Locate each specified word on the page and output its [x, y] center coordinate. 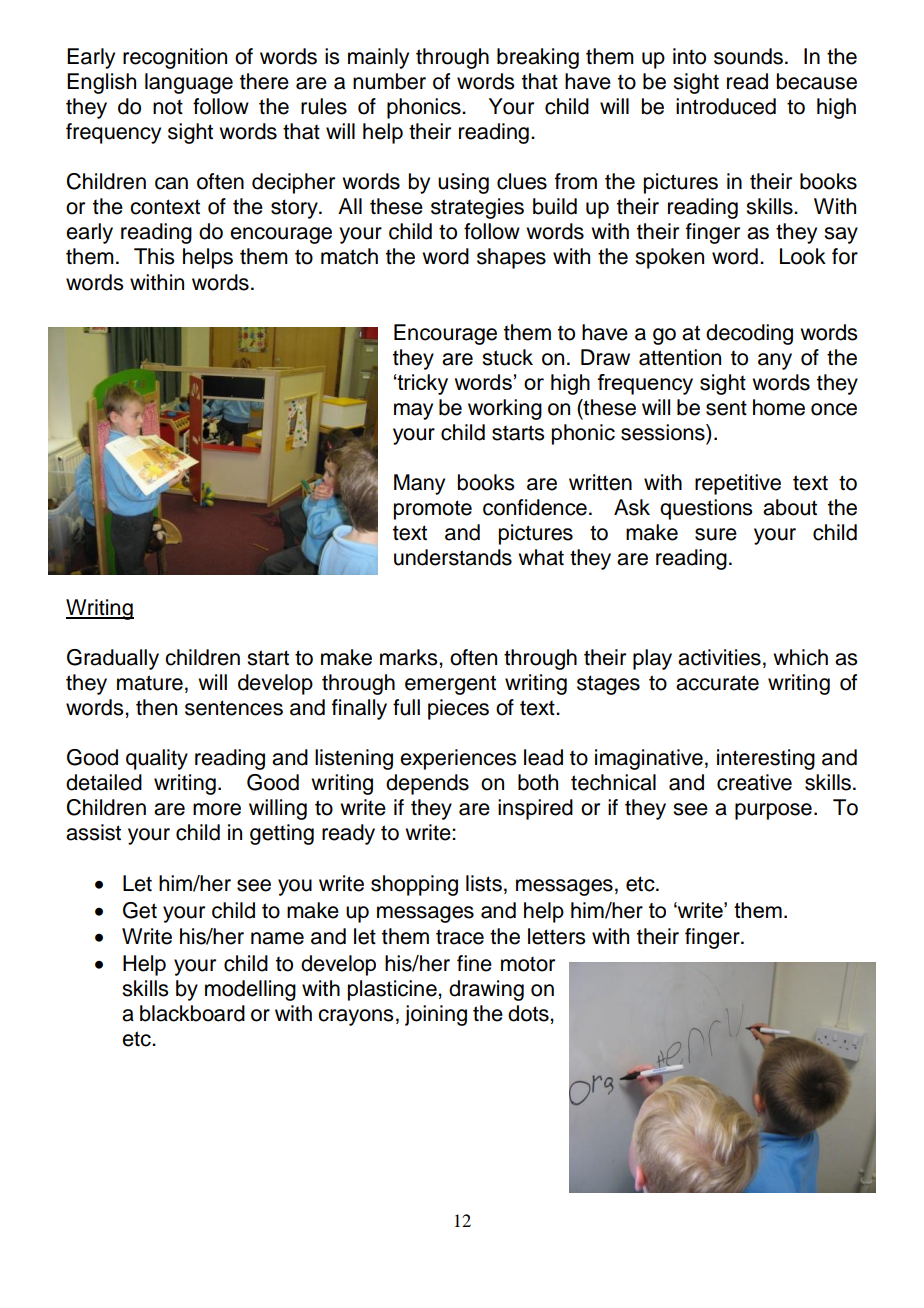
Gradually [113, 659]
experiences [458, 759]
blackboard [192, 1013]
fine [474, 963]
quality [157, 759]
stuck [507, 357]
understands [453, 557]
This [154, 256]
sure [716, 534]
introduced [726, 106]
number [389, 81]
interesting [766, 759]
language [189, 83]
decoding [749, 334]
